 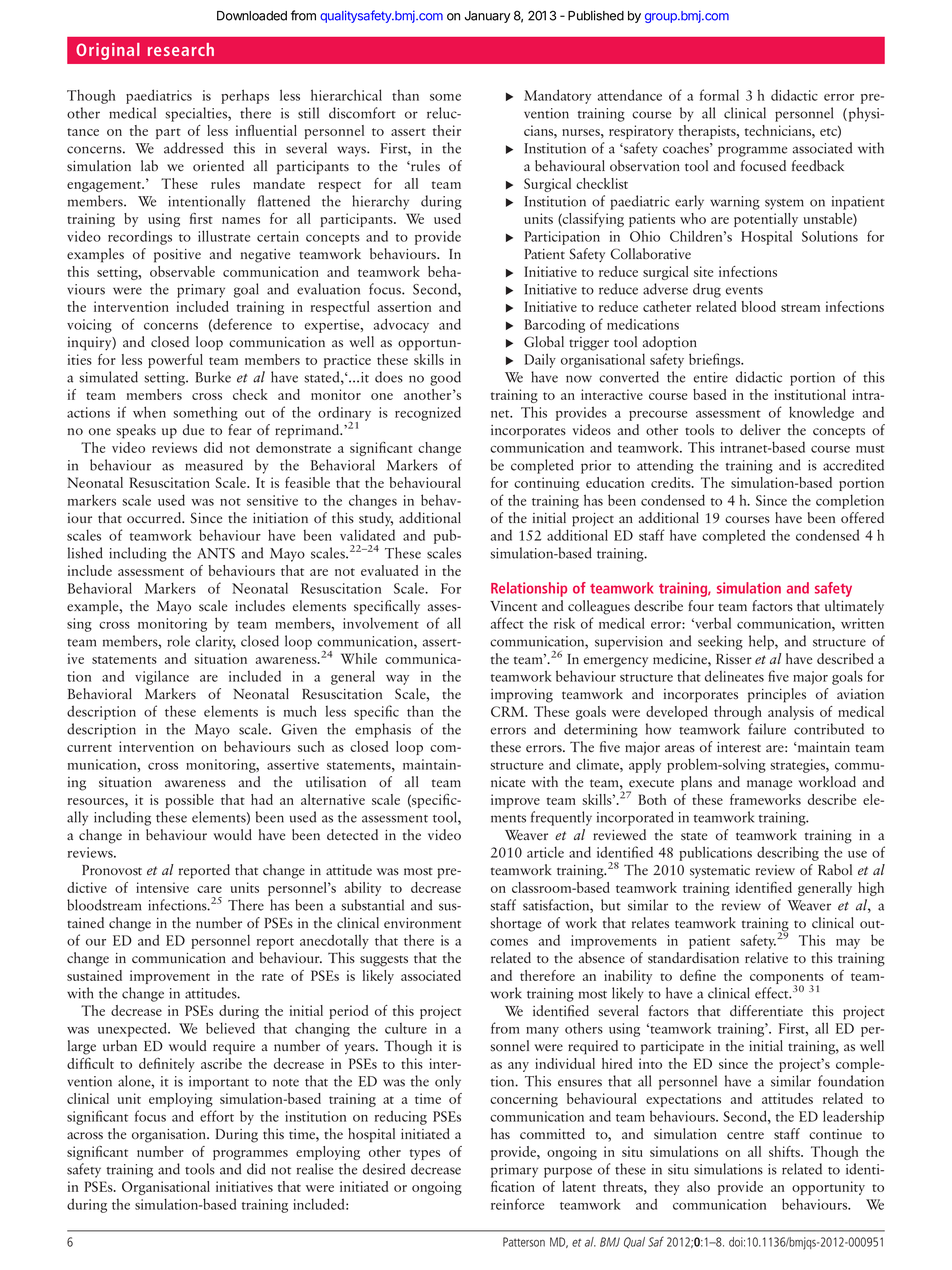 What do you see at coordinates (785, 1151) in the screenshot?
I see `shifts` at bounding box center [785, 1151].
